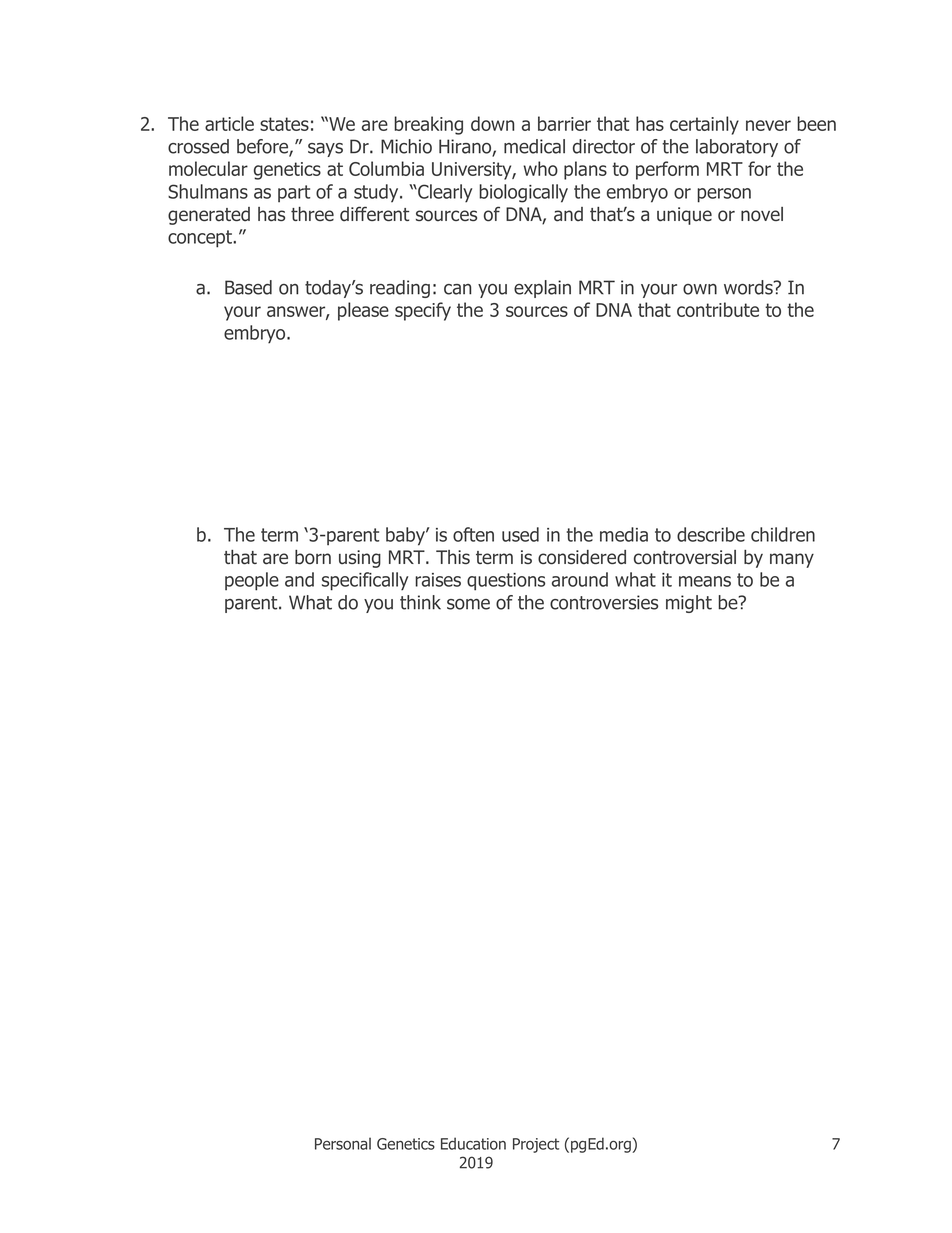 The height and width of the document is (1233, 952). What do you see at coordinates (473, 1143) in the document?
I see `Education` at bounding box center [473, 1143].
